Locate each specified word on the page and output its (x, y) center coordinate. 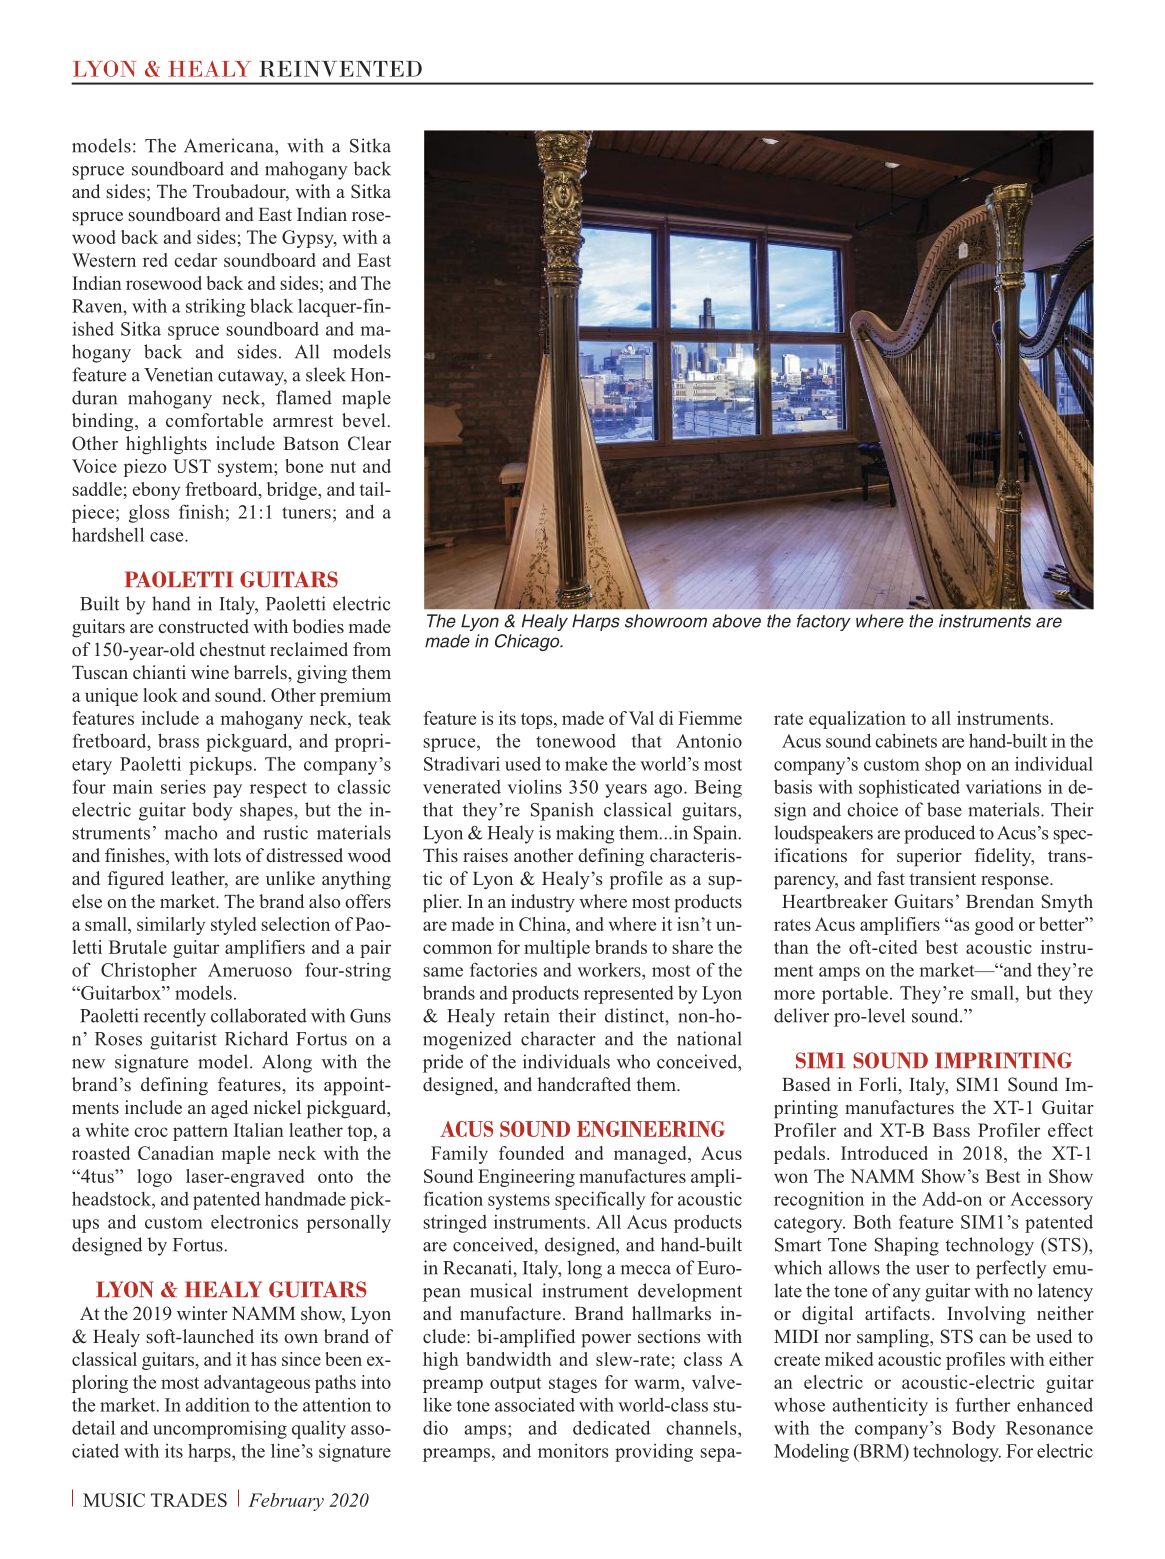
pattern (200, 1133)
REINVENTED (340, 69)
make (586, 764)
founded (531, 1153)
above (736, 621)
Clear (369, 443)
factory (824, 622)
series (183, 787)
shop (943, 766)
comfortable (214, 420)
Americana (230, 145)
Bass (951, 1130)
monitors (573, 1451)
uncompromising (220, 1430)
